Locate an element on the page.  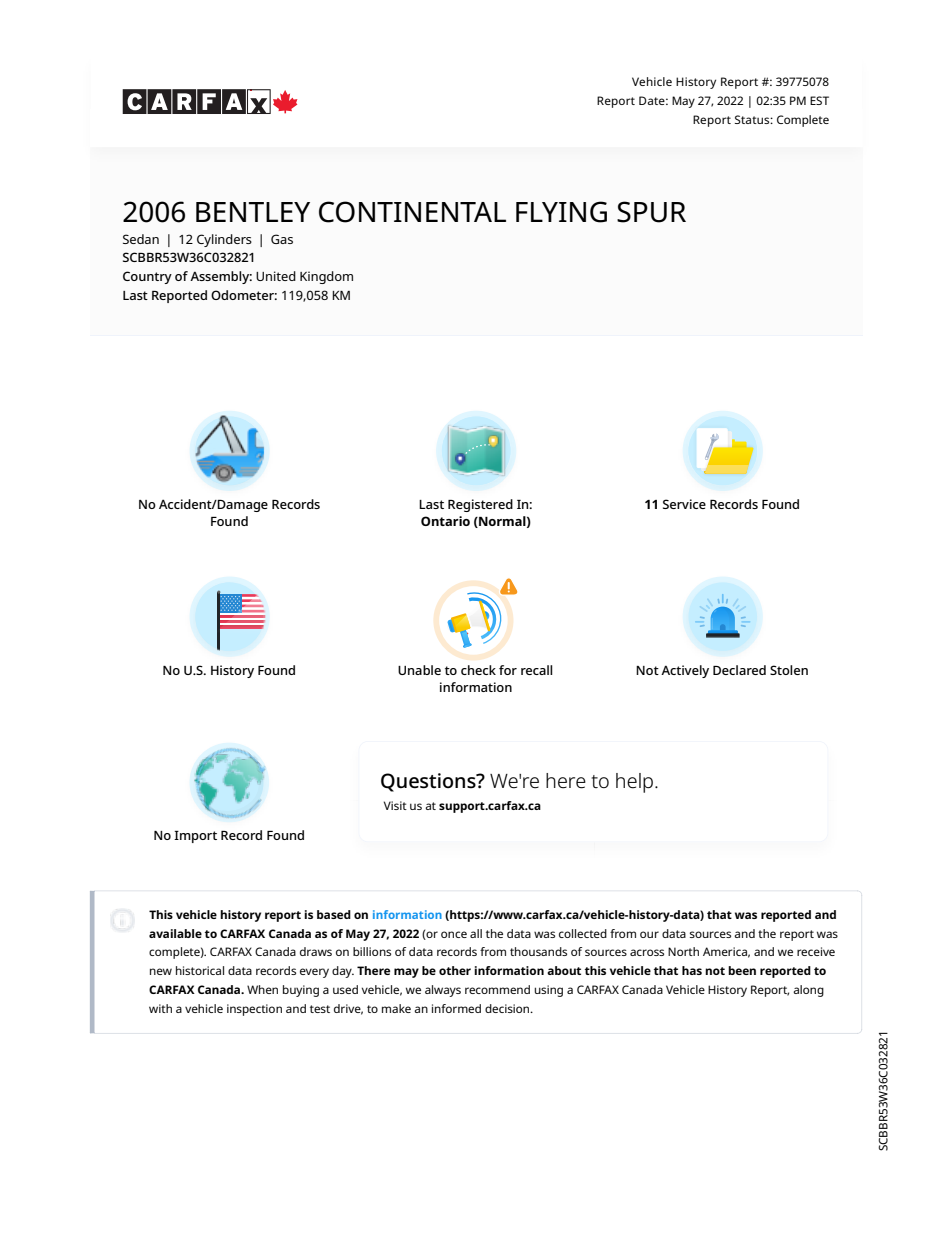
Service is located at coordinates (684, 504).
